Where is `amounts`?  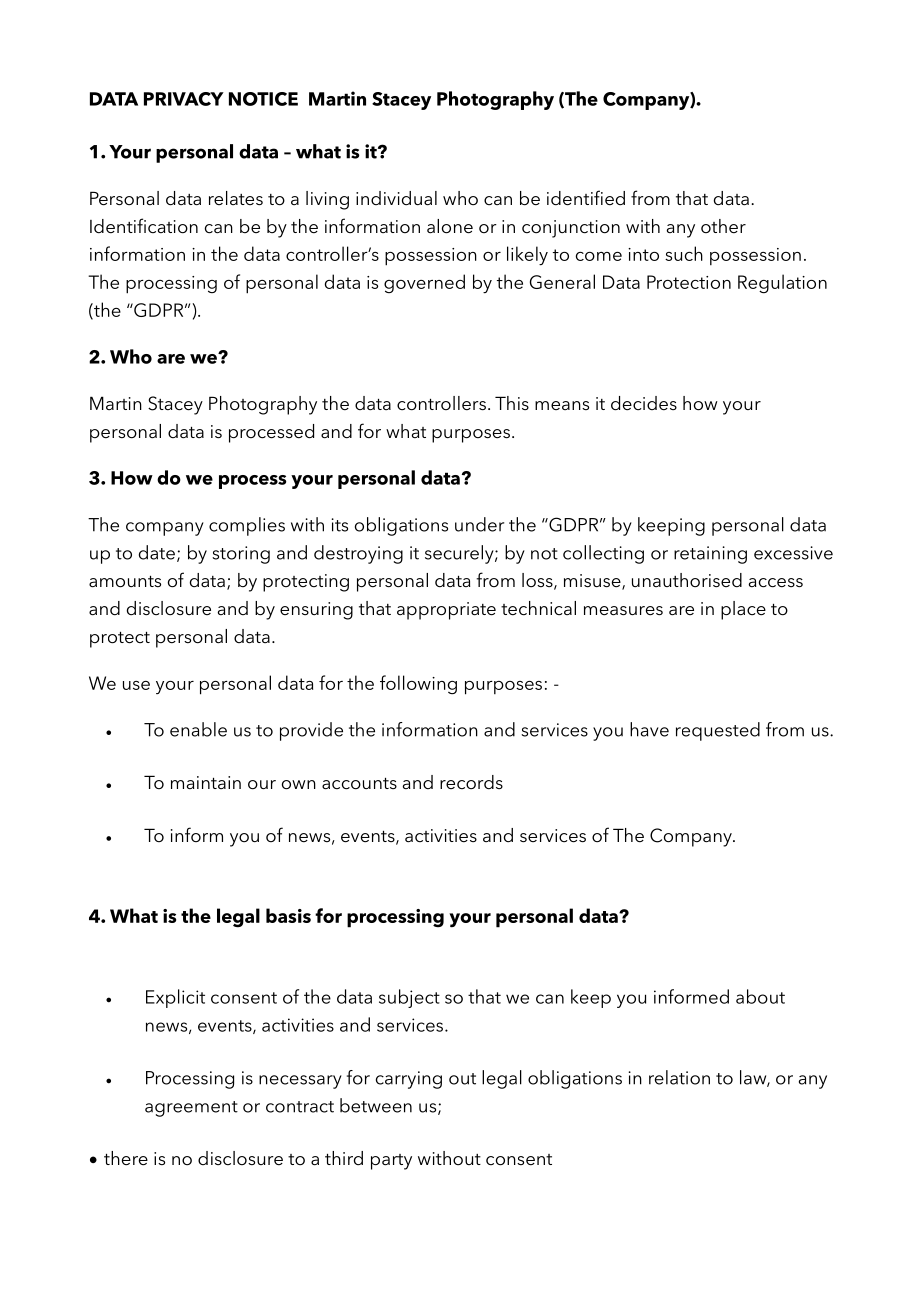 amounts is located at coordinates (125, 582).
